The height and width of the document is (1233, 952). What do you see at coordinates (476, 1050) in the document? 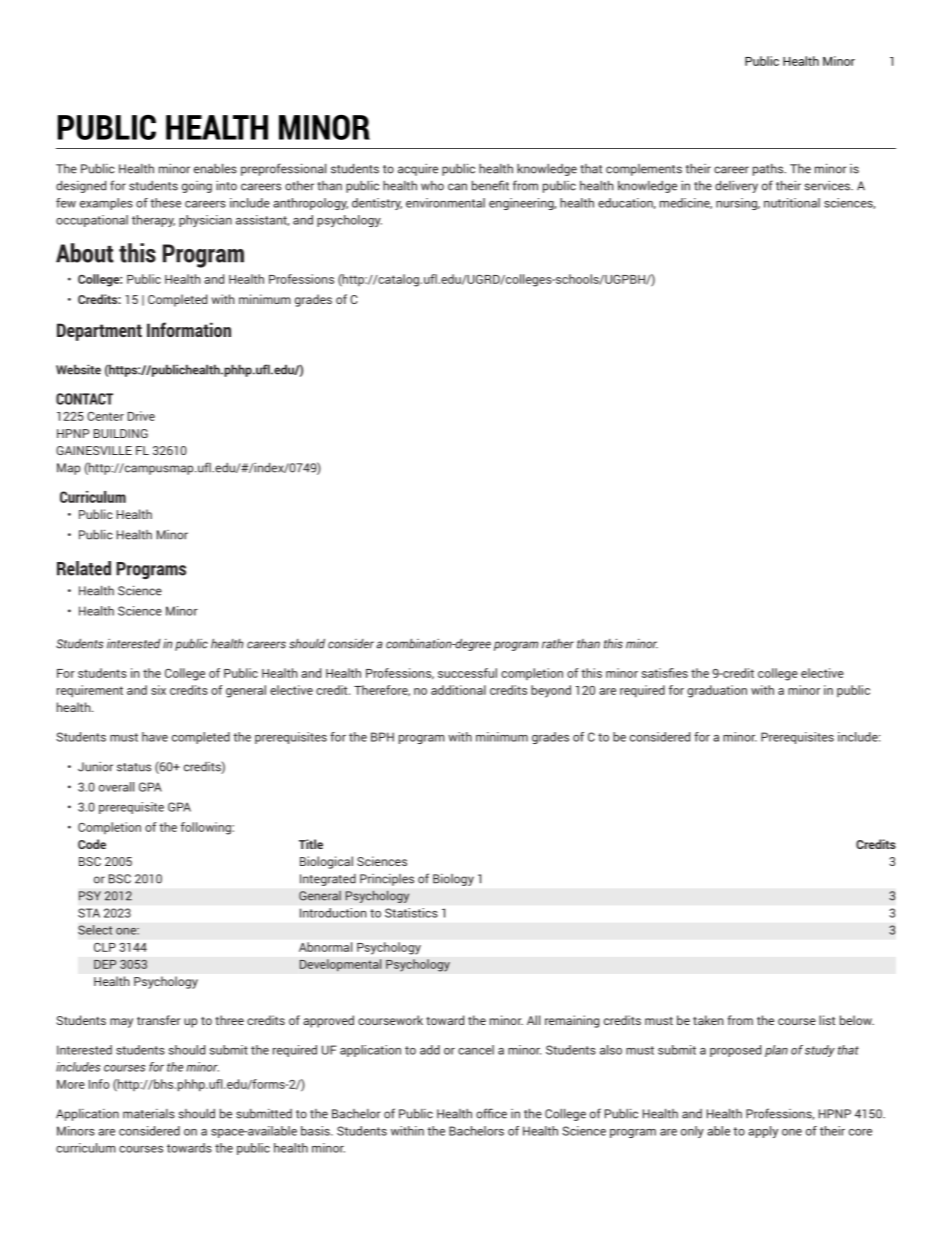
I see `cancel` at bounding box center [476, 1050].
